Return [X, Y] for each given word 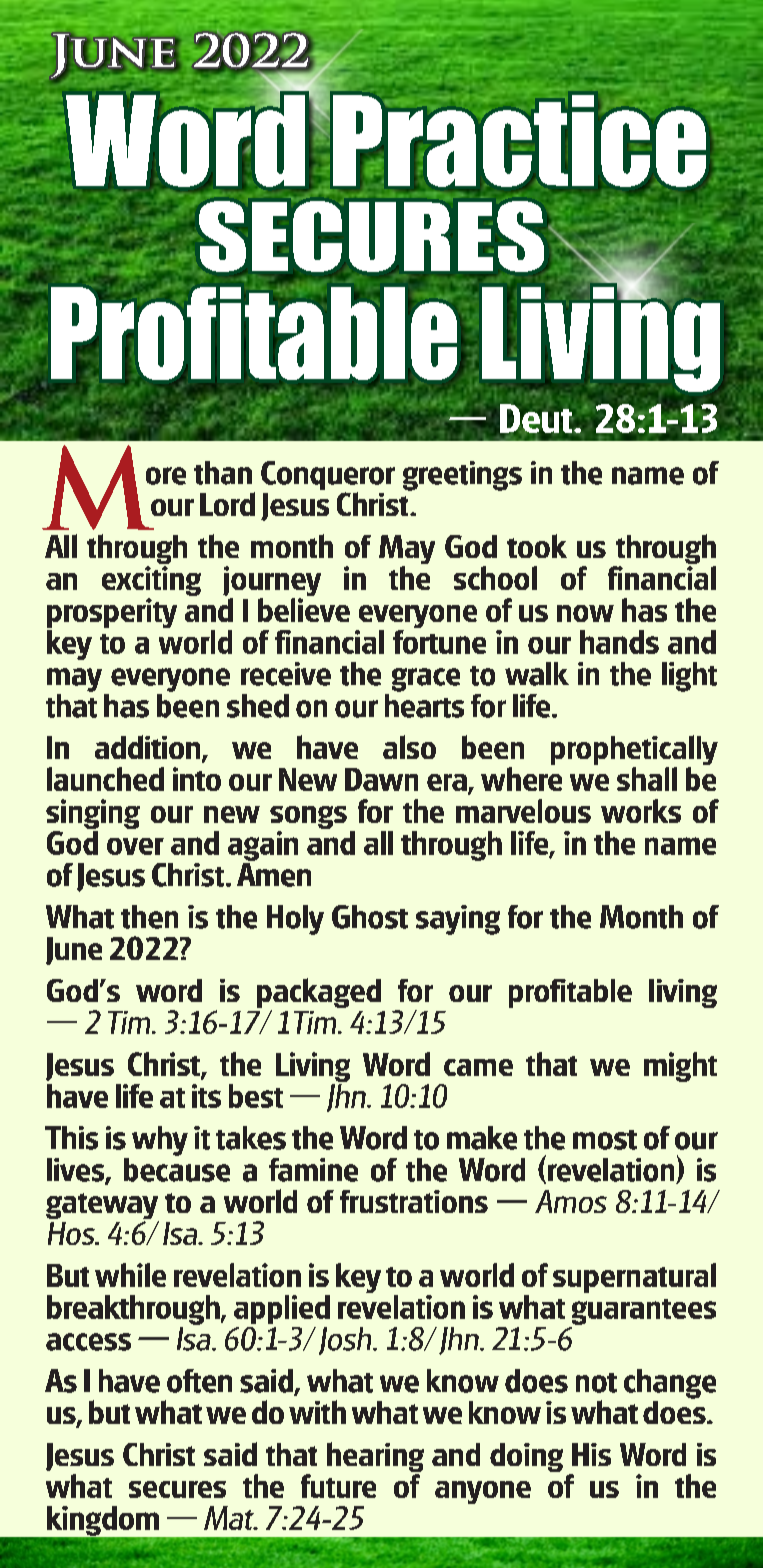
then [149, 917]
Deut [537, 418]
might [680, 1067]
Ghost [370, 917]
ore [166, 476]
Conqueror [328, 477]
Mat [230, 1518]
